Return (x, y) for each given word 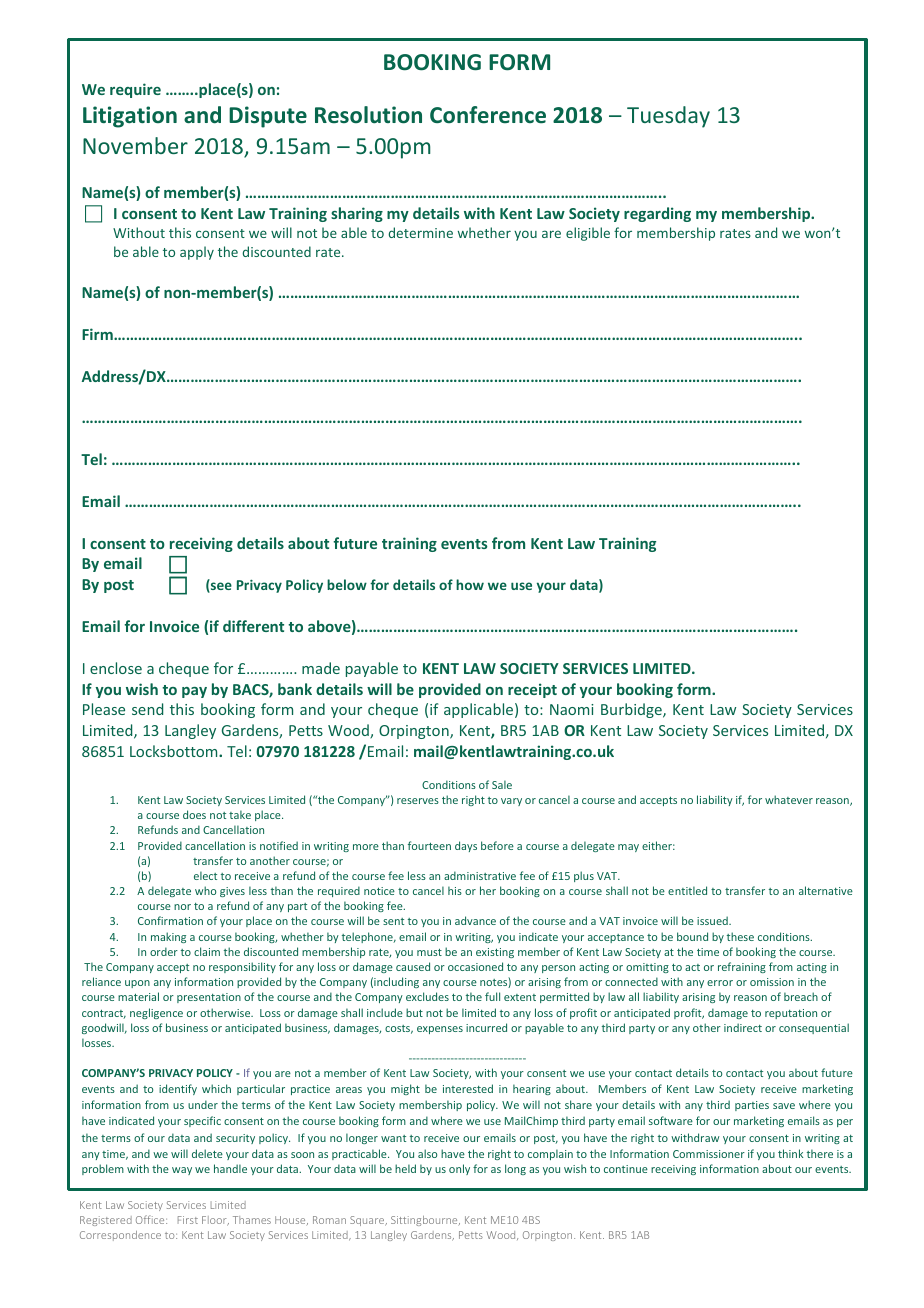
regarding (657, 214)
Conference (488, 115)
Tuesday (668, 117)
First (188, 1220)
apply (197, 253)
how (470, 584)
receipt (532, 690)
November (135, 145)
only (459, 1169)
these (740, 936)
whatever (789, 799)
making (168, 937)
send (147, 709)
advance (475, 920)
